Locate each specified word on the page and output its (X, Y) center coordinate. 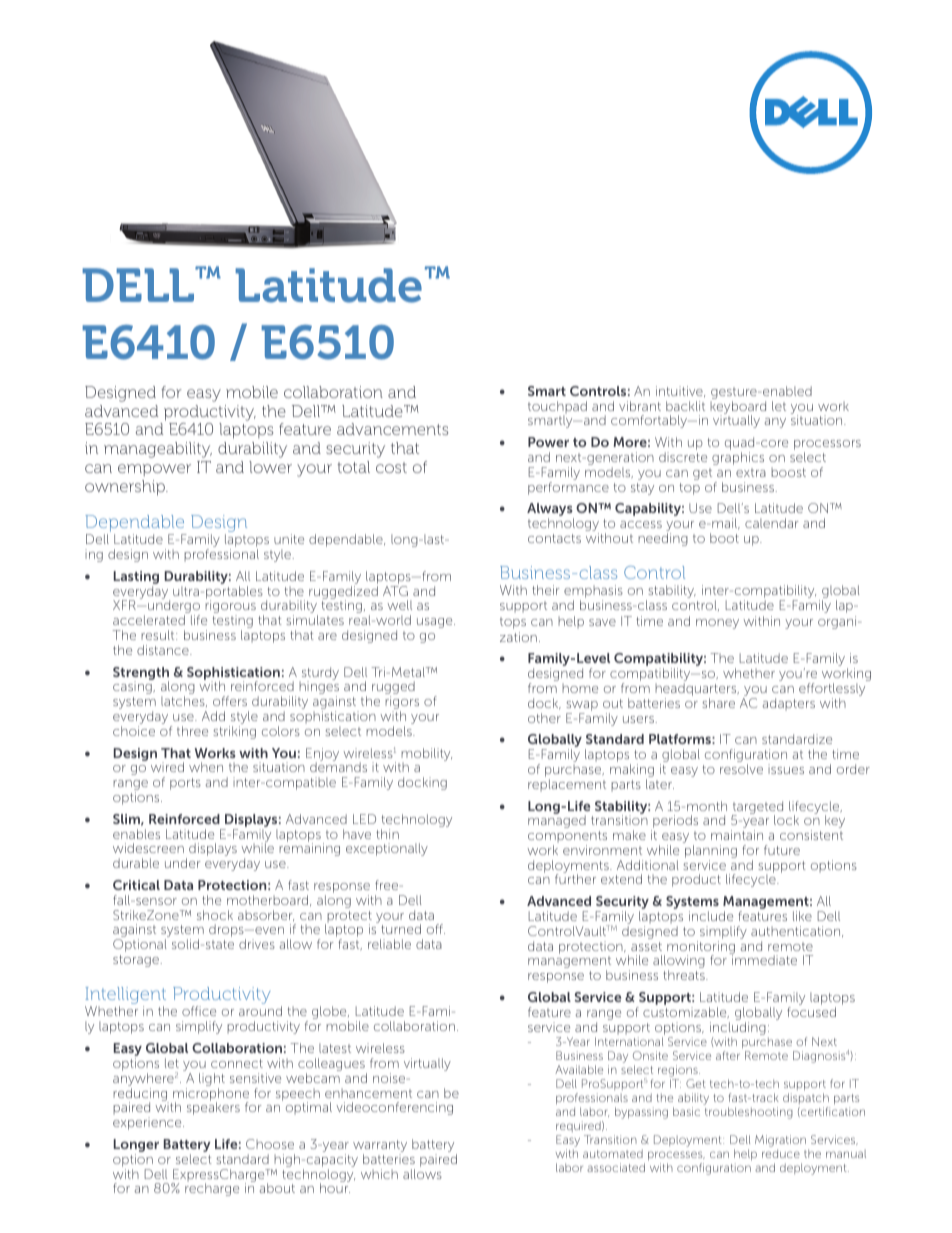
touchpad (557, 408)
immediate (764, 960)
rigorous (230, 608)
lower (270, 467)
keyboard (738, 408)
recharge (212, 1189)
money (717, 624)
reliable (389, 944)
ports (185, 784)
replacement (567, 785)
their (545, 590)
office (199, 1011)
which (379, 1174)
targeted (757, 808)
